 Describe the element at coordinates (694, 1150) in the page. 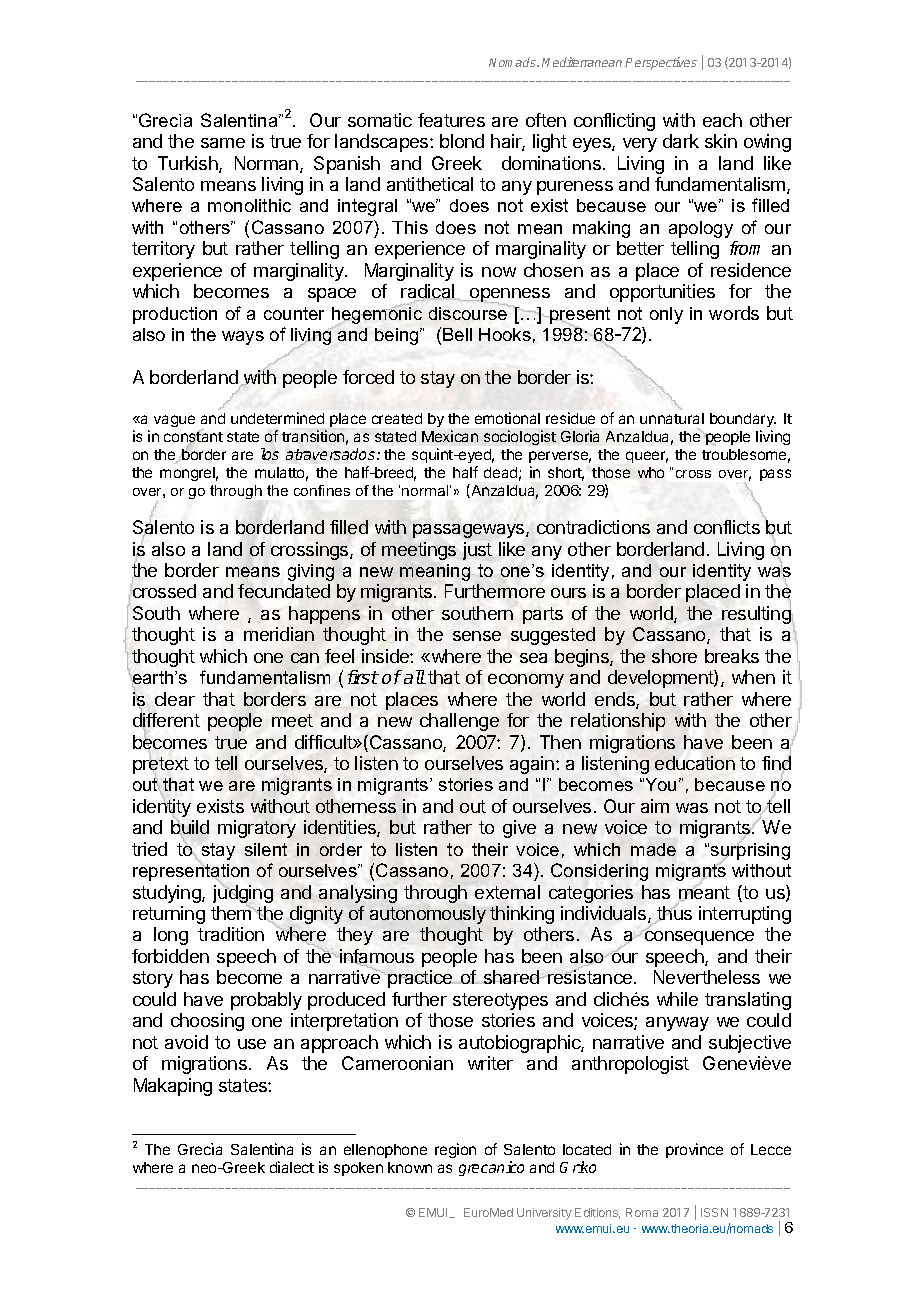

I see `province` at that location.
